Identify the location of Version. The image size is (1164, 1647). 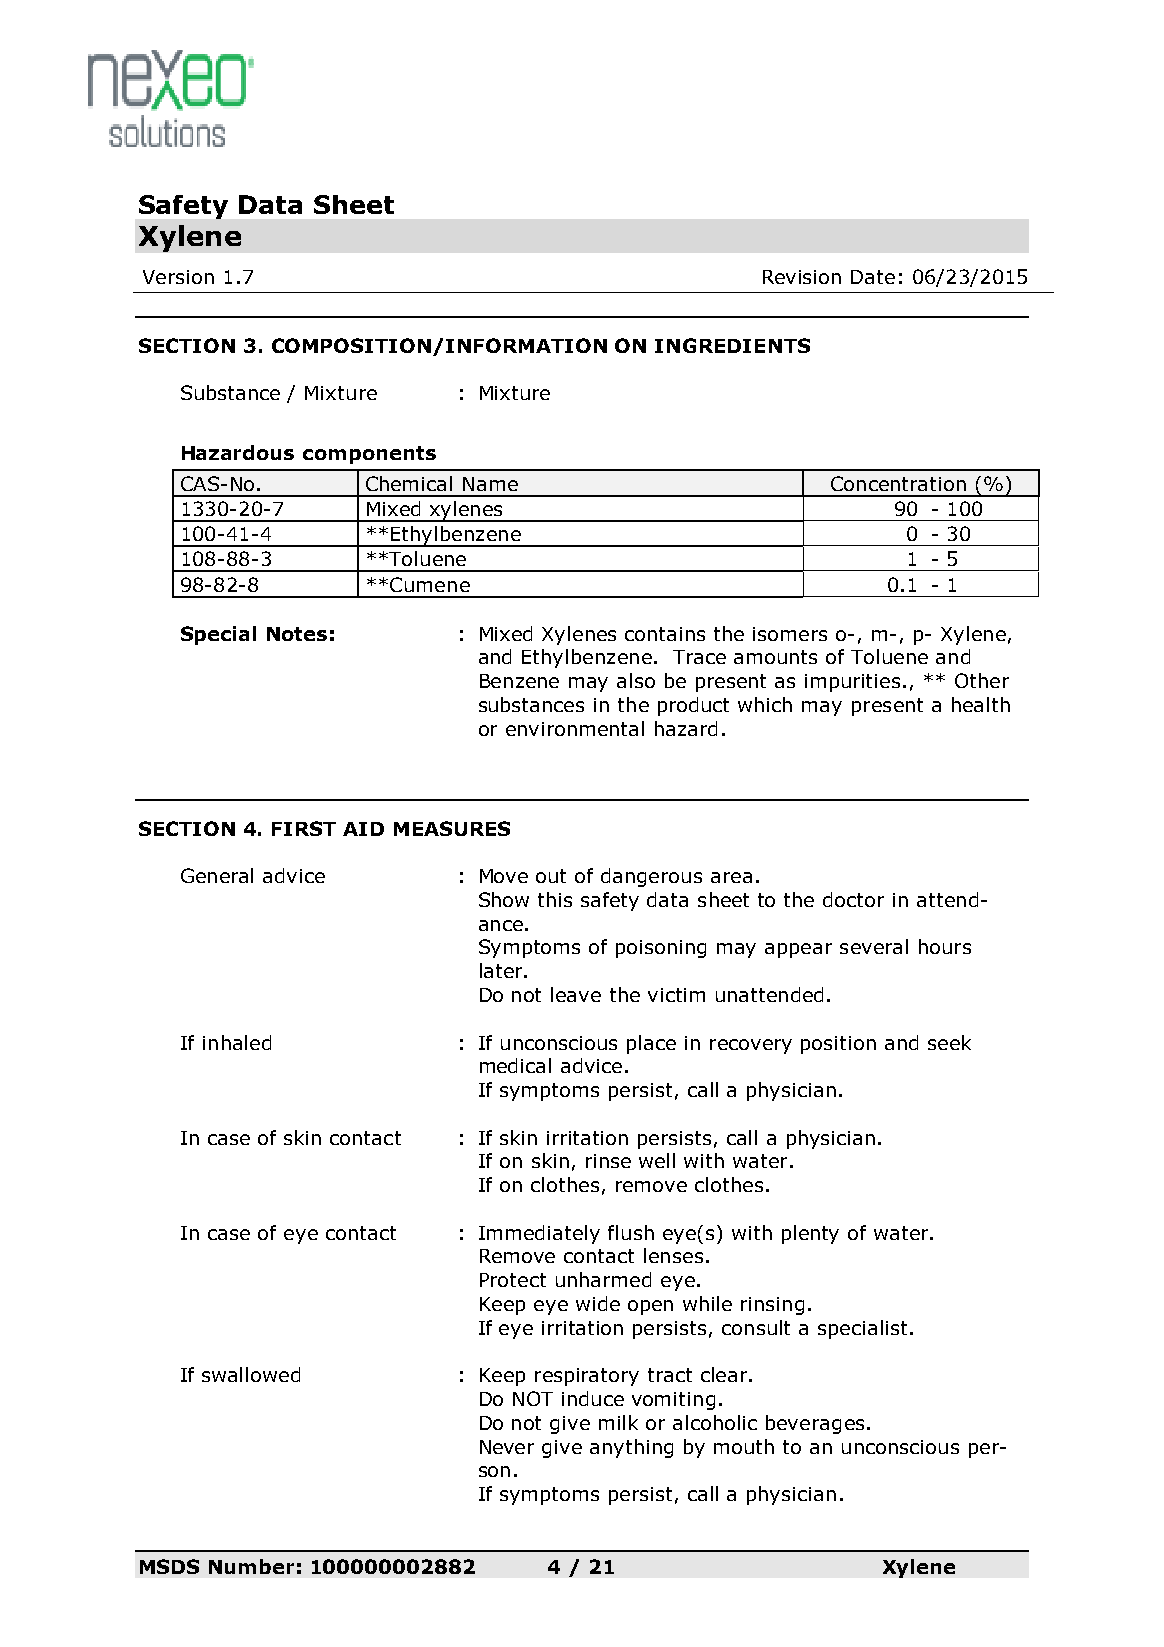
(178, 277).
